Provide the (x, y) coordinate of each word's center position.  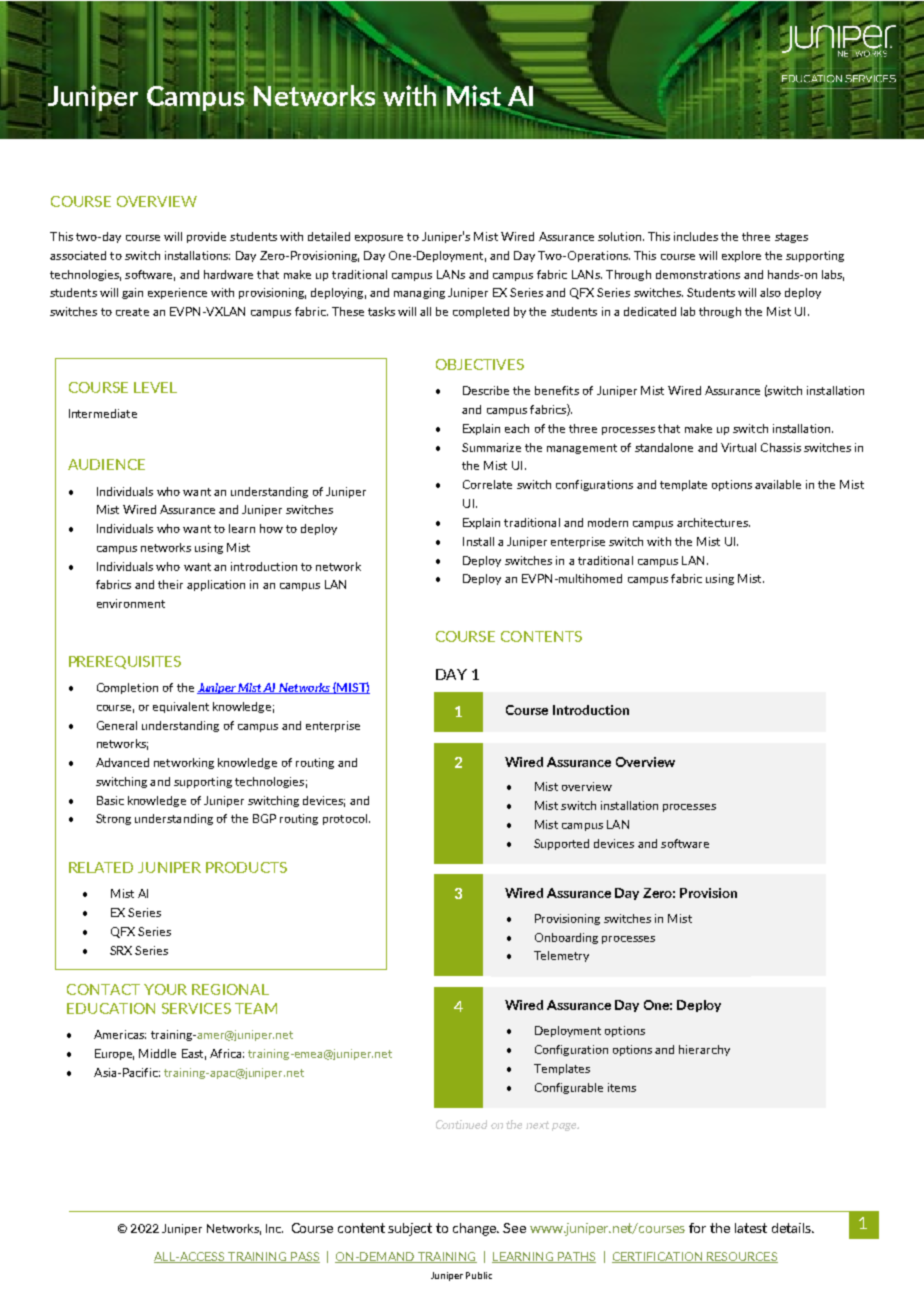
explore (741, 256)
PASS (304, 1257)
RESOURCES (741, 1257)
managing (419, 293)
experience (177, 293)
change (476, 1229)
